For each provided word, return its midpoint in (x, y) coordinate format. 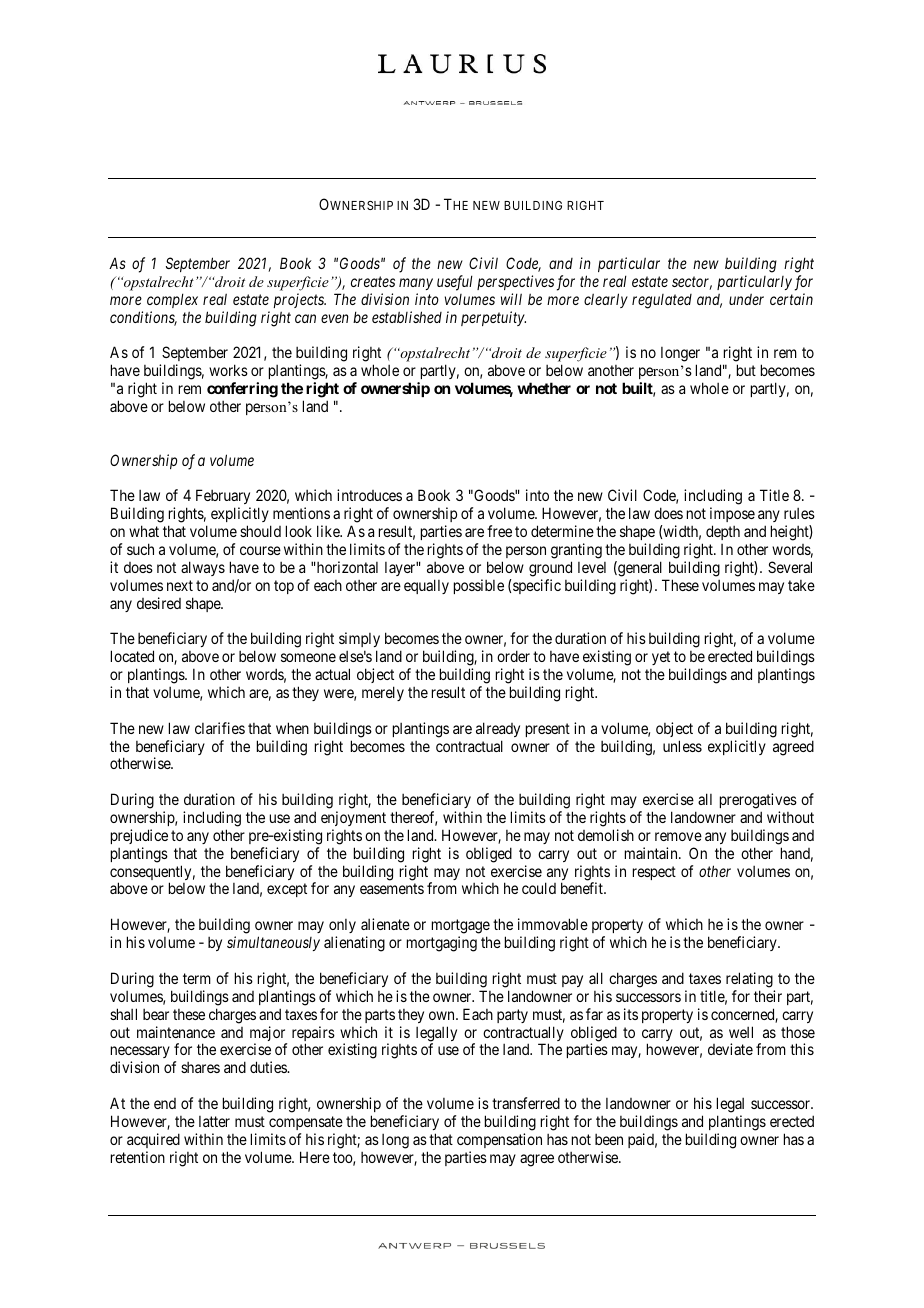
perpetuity (493, 318)
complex (172, 300)
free (499, 531)
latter (214, 1121)
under (746, 299)
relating (749, 980)
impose (732, 516)
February (223, 498)
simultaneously (273, 943)
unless (682, 746)
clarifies (220, 728)
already (498, 729)
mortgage (461, 928)
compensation (499, 1140)
